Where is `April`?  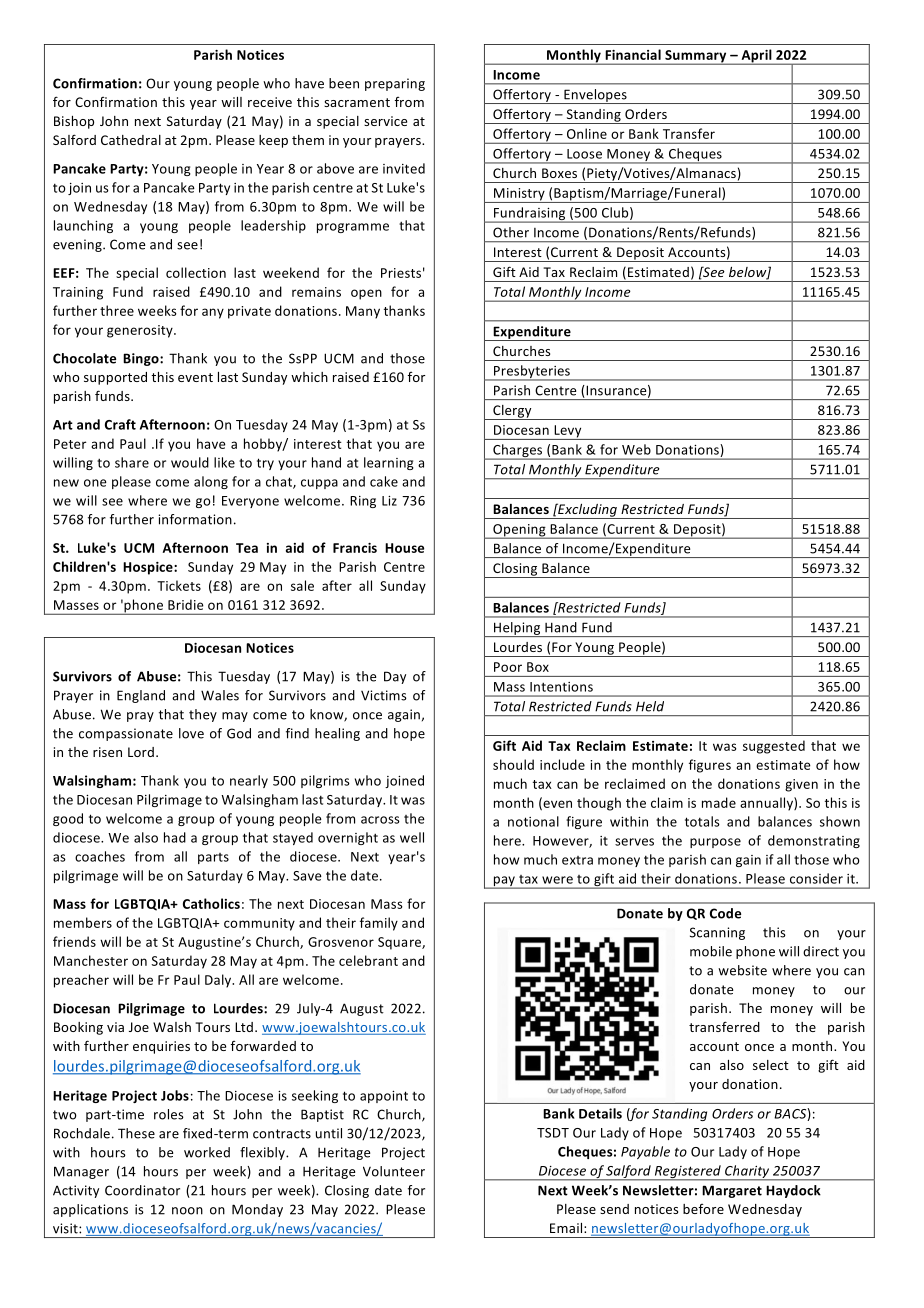 April is located at coordinates (756, 57).
